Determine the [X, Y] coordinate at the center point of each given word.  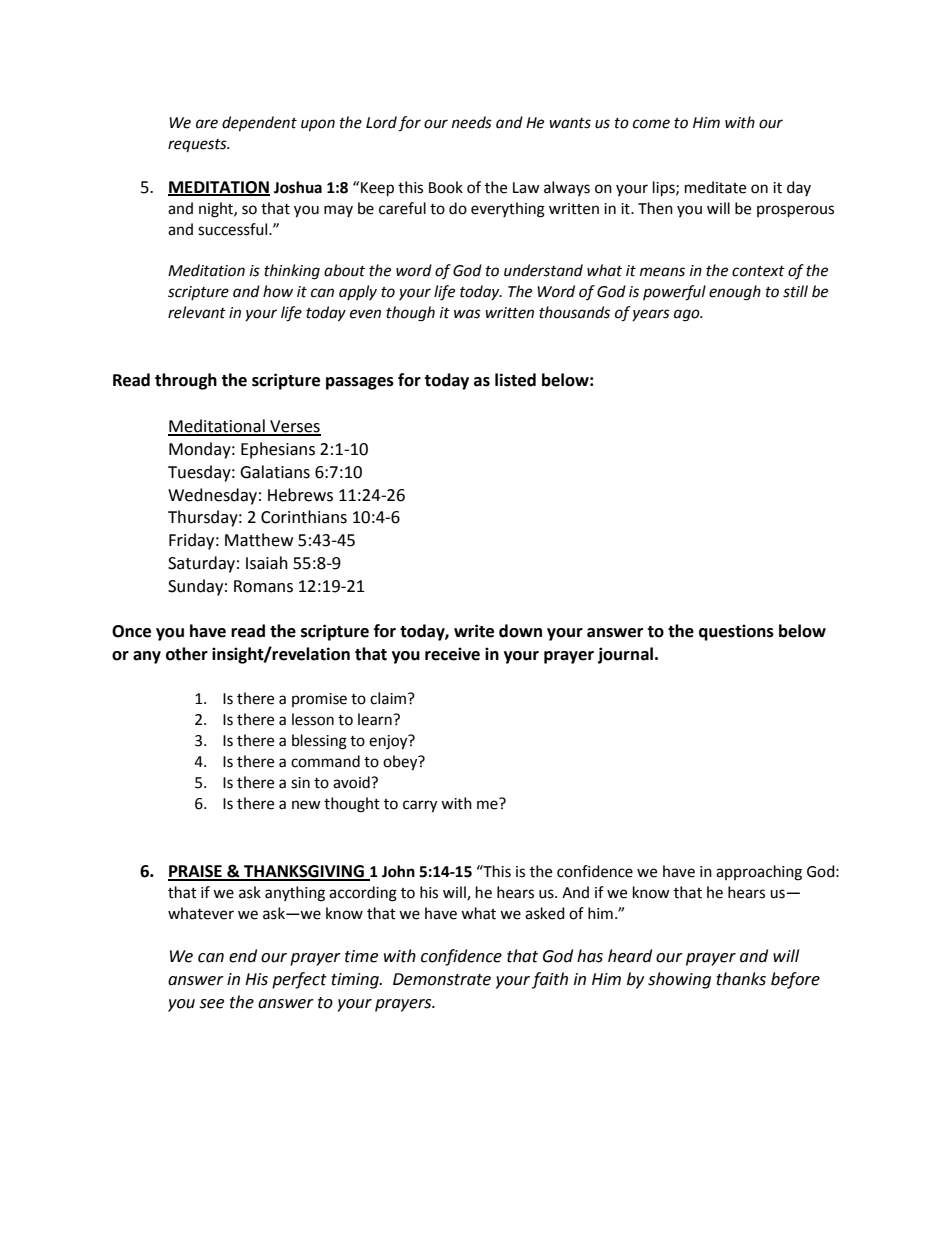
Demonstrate [442, 979]
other [187, 654]
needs [472, 122]
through [186, 381]
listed [515, 380]
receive [452, 654]
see [212, 1004]
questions [736, 632]
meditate [715, 187]
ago [688, 315]
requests [198, 146]
